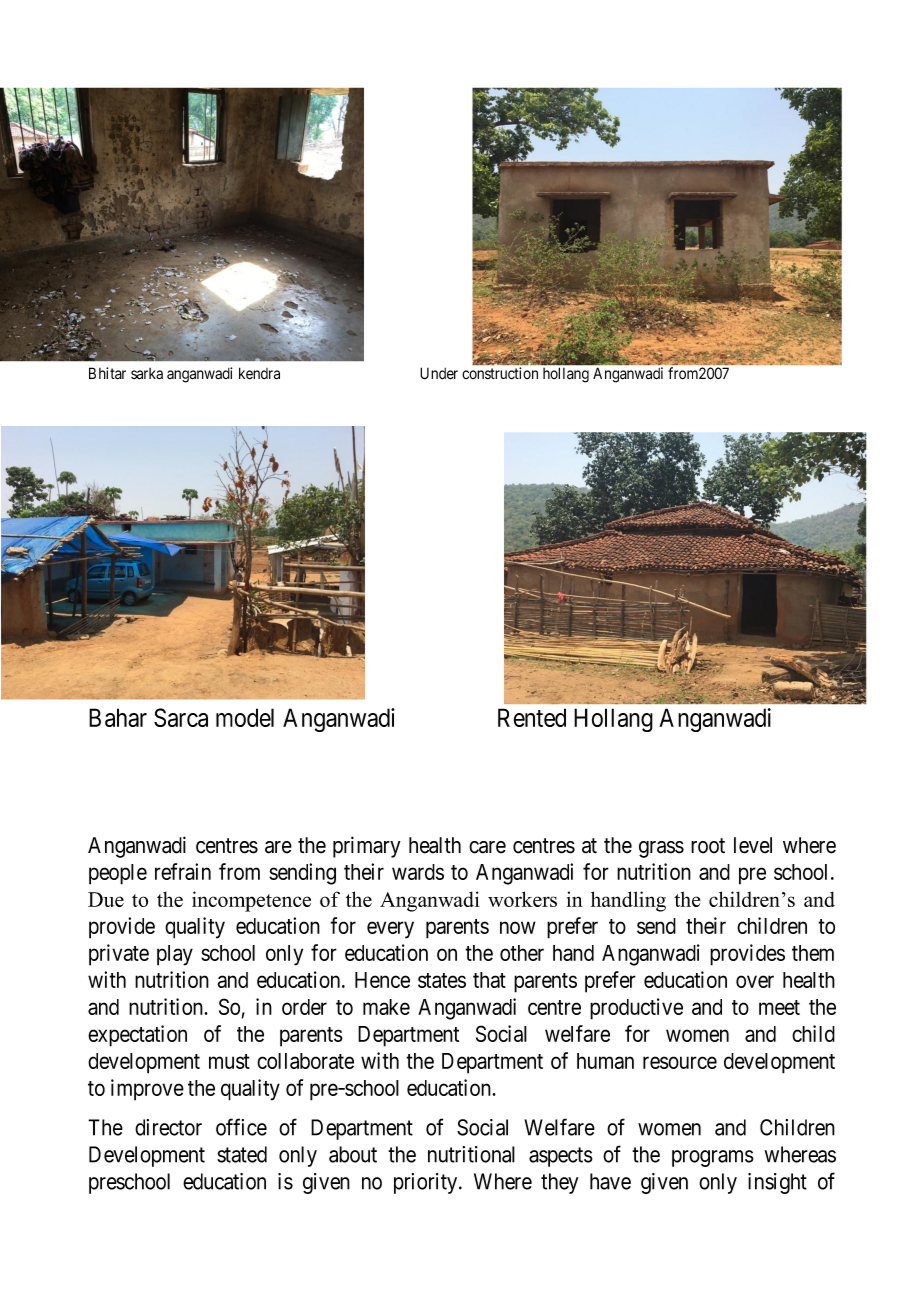 Image resolution: width=924 pixels, height=1308 pixels. Describe the element at coordinates (708, 846) in the screenshot. I see `root` at that location.
